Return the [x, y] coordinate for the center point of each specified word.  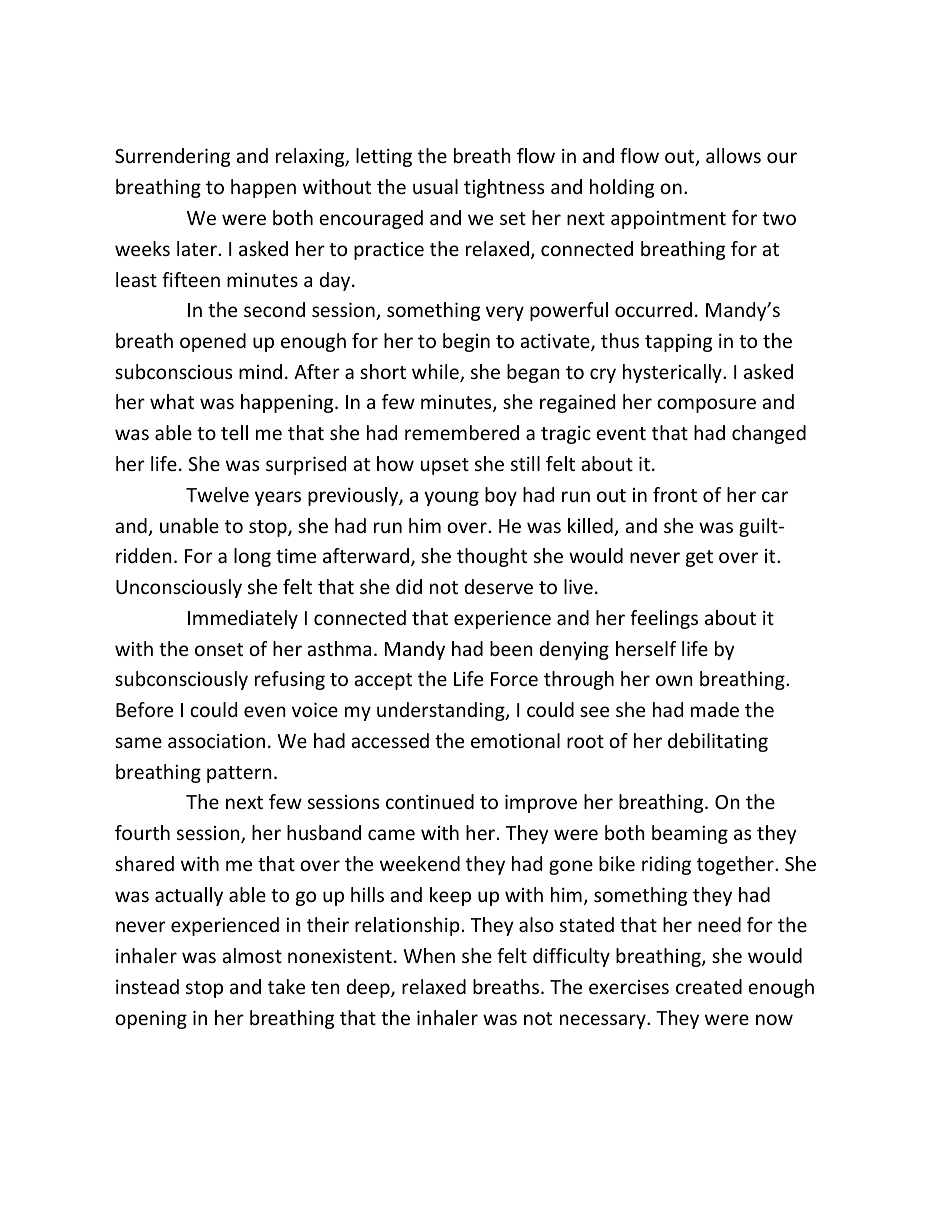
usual [435, 186]
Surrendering [172, 157]
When [429, 955]
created [709, 986]
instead [147, 986]
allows [733, 155]
